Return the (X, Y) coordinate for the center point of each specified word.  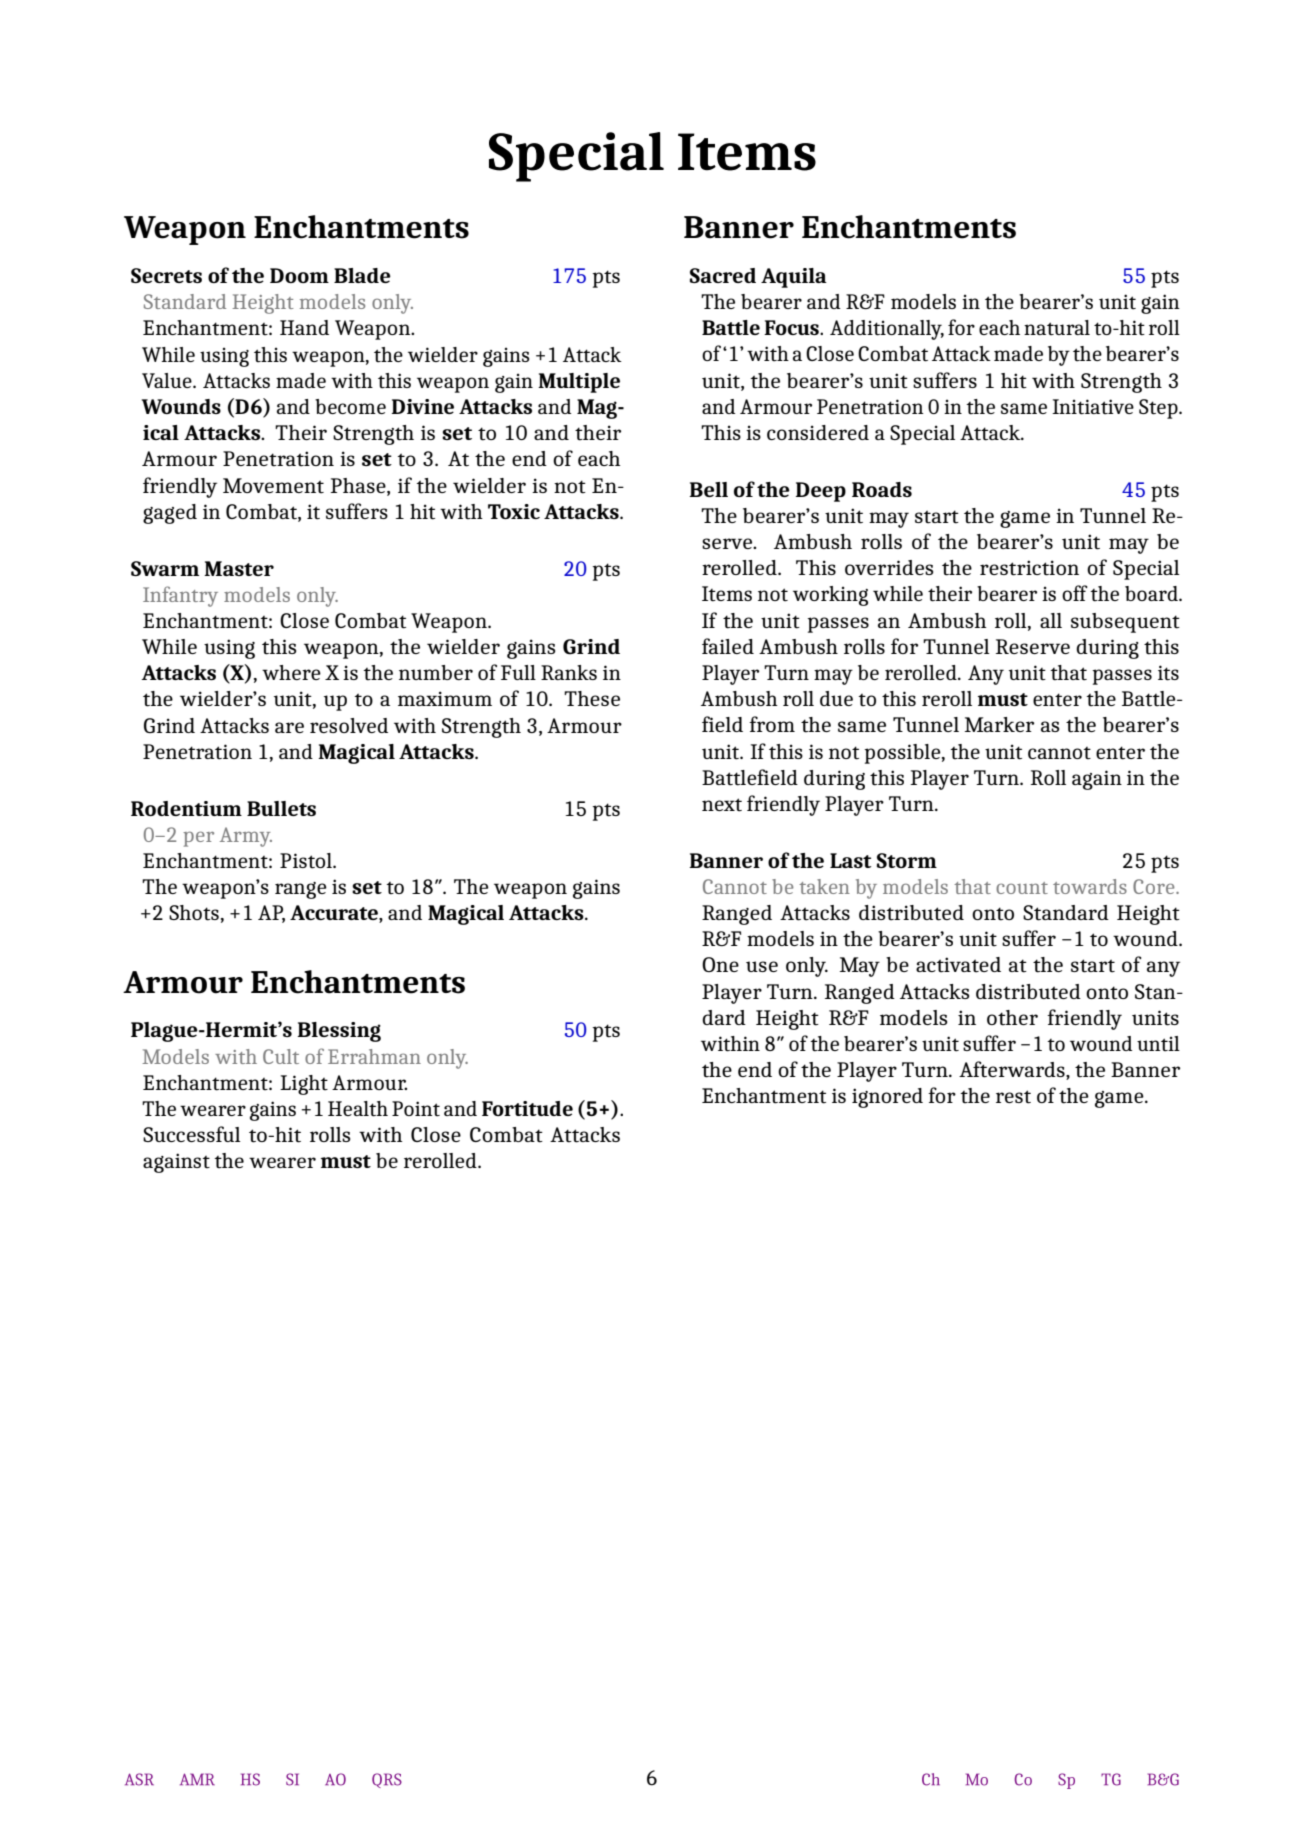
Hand (304, 327)
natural (1057, 328)
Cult (281, 1056)
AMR (197, 1779)
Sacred (723, 275)
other (1012, 1018)
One (720, 964)
